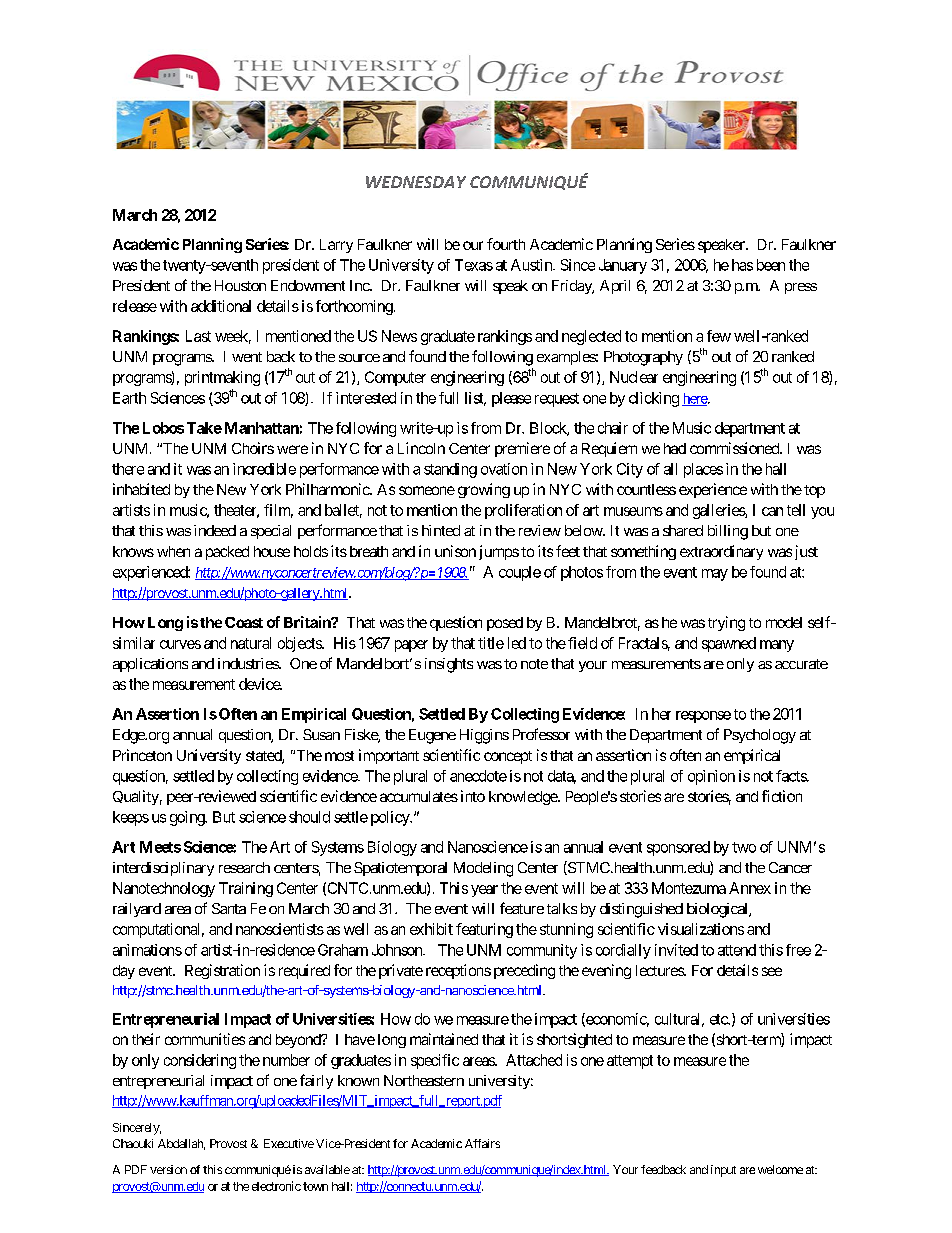 Image resolution: width=952 pixels, height=1233 pixels. I want to click on applications, so click(150, 665).
